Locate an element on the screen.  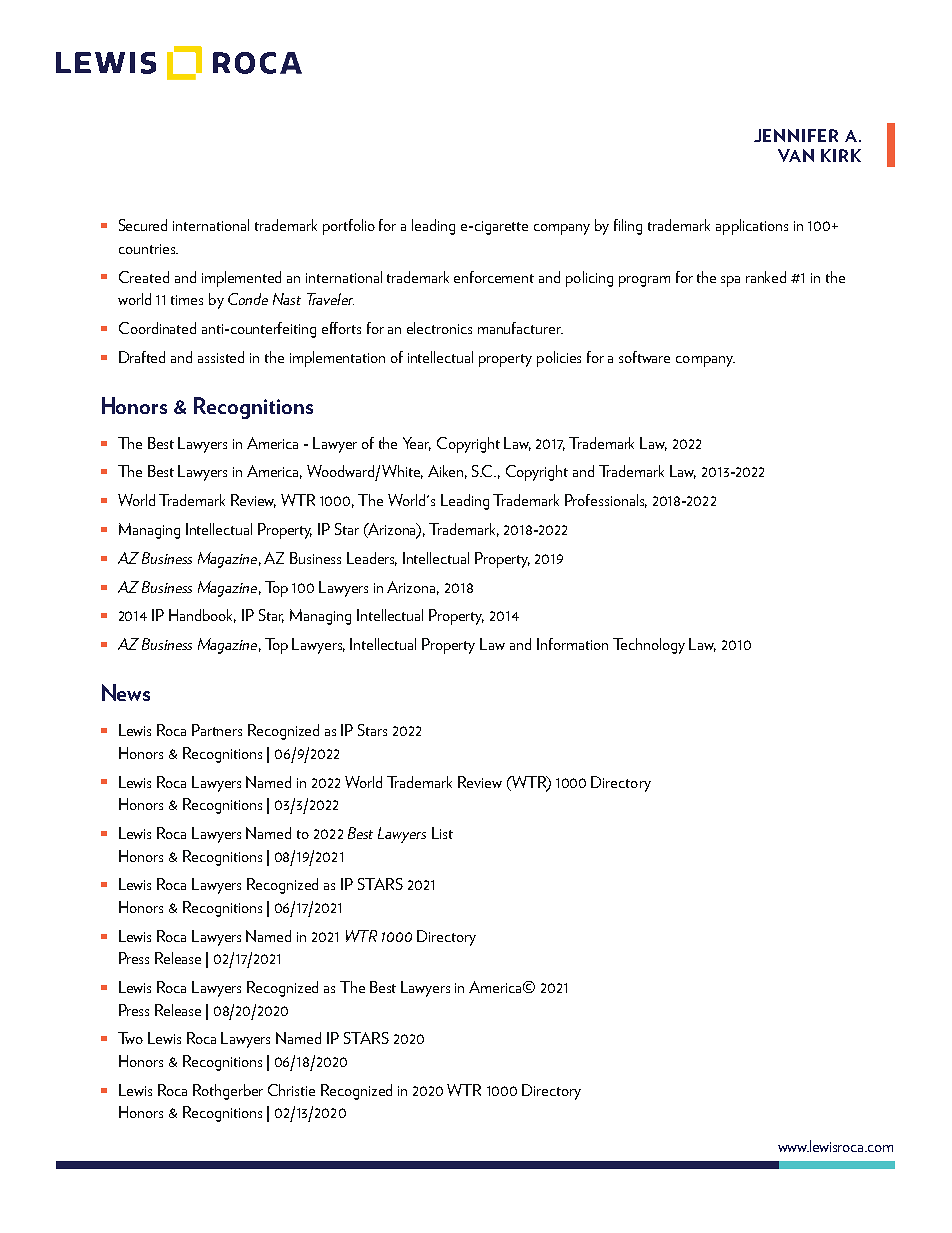
Two is located at coordinates (130, 1038).
